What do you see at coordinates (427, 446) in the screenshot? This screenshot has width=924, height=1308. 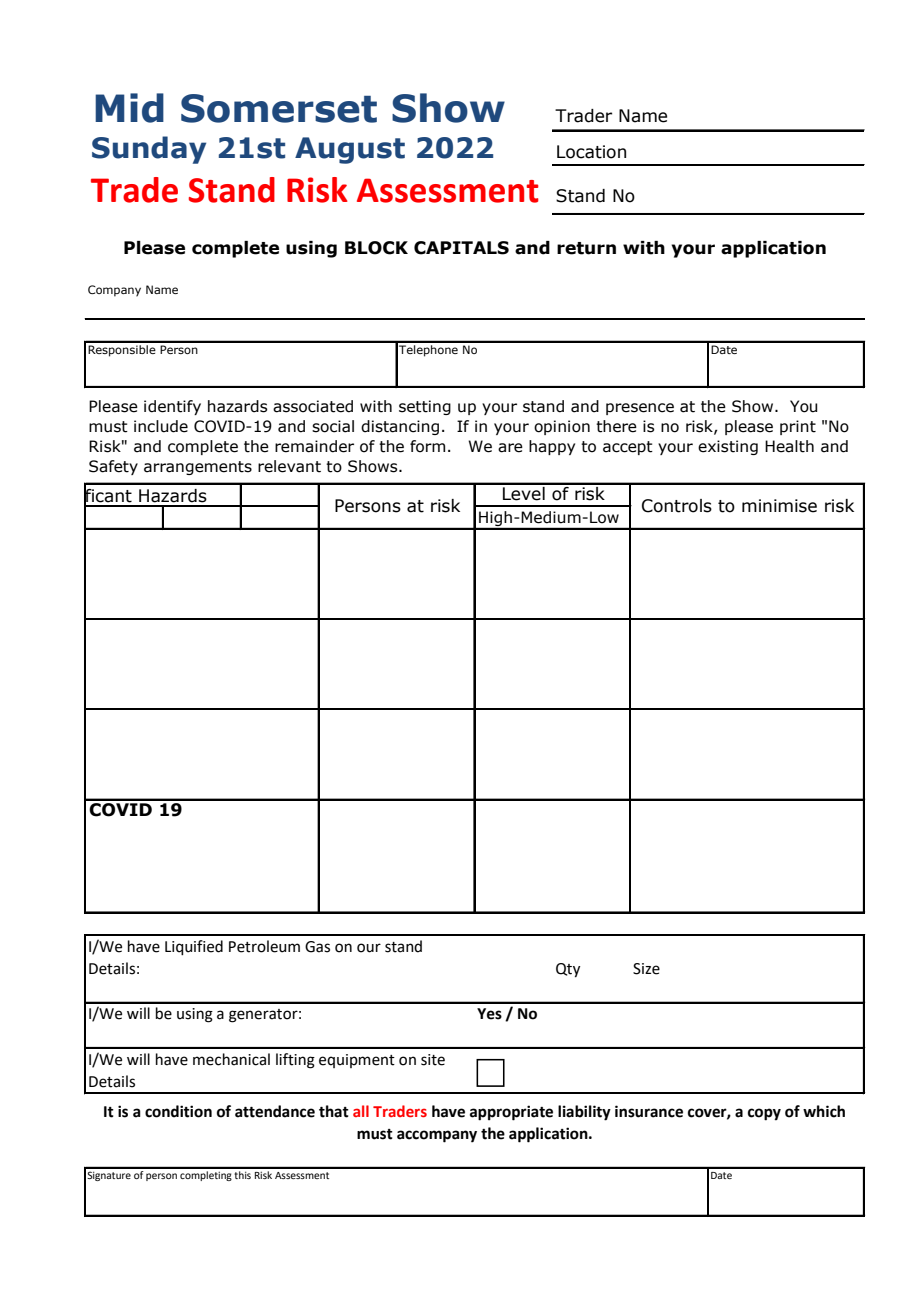 I see `form` at bounding box center [427, 446].
